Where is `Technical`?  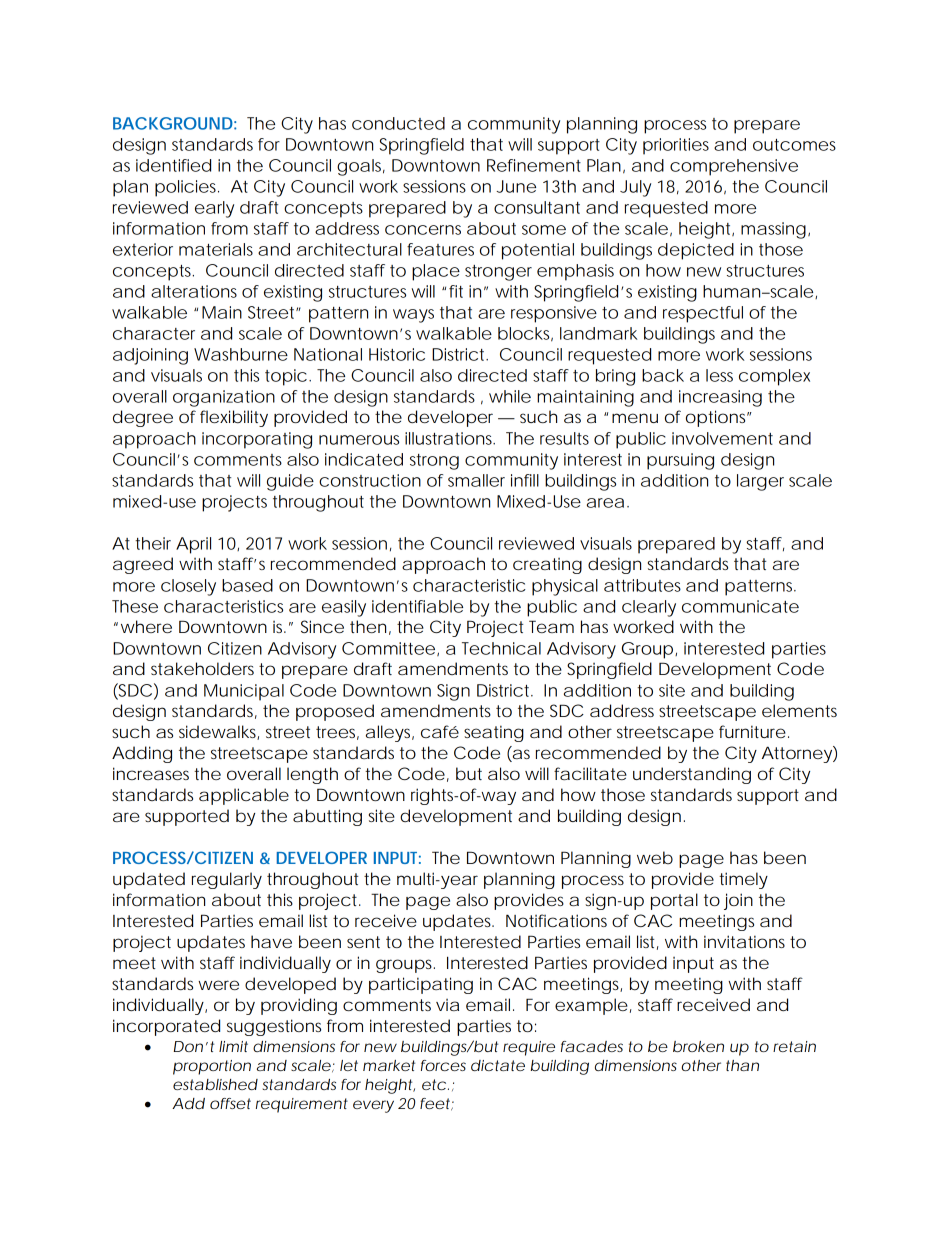 Technical is located at coordinates (501, 648).
